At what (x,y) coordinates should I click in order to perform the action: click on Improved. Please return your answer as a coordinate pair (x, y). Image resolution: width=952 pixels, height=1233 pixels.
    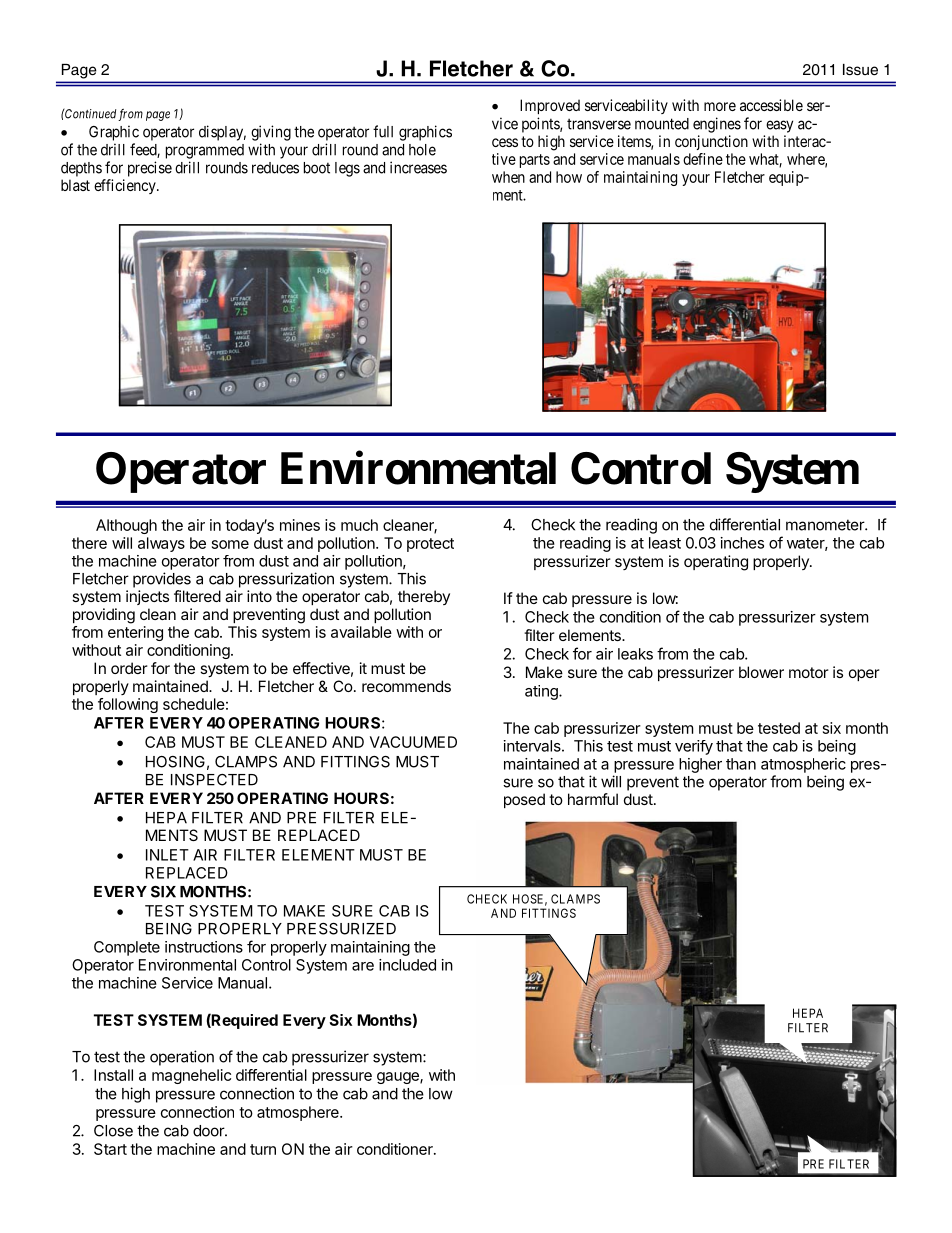
    Looking at the image, I should click on (550, 106).
